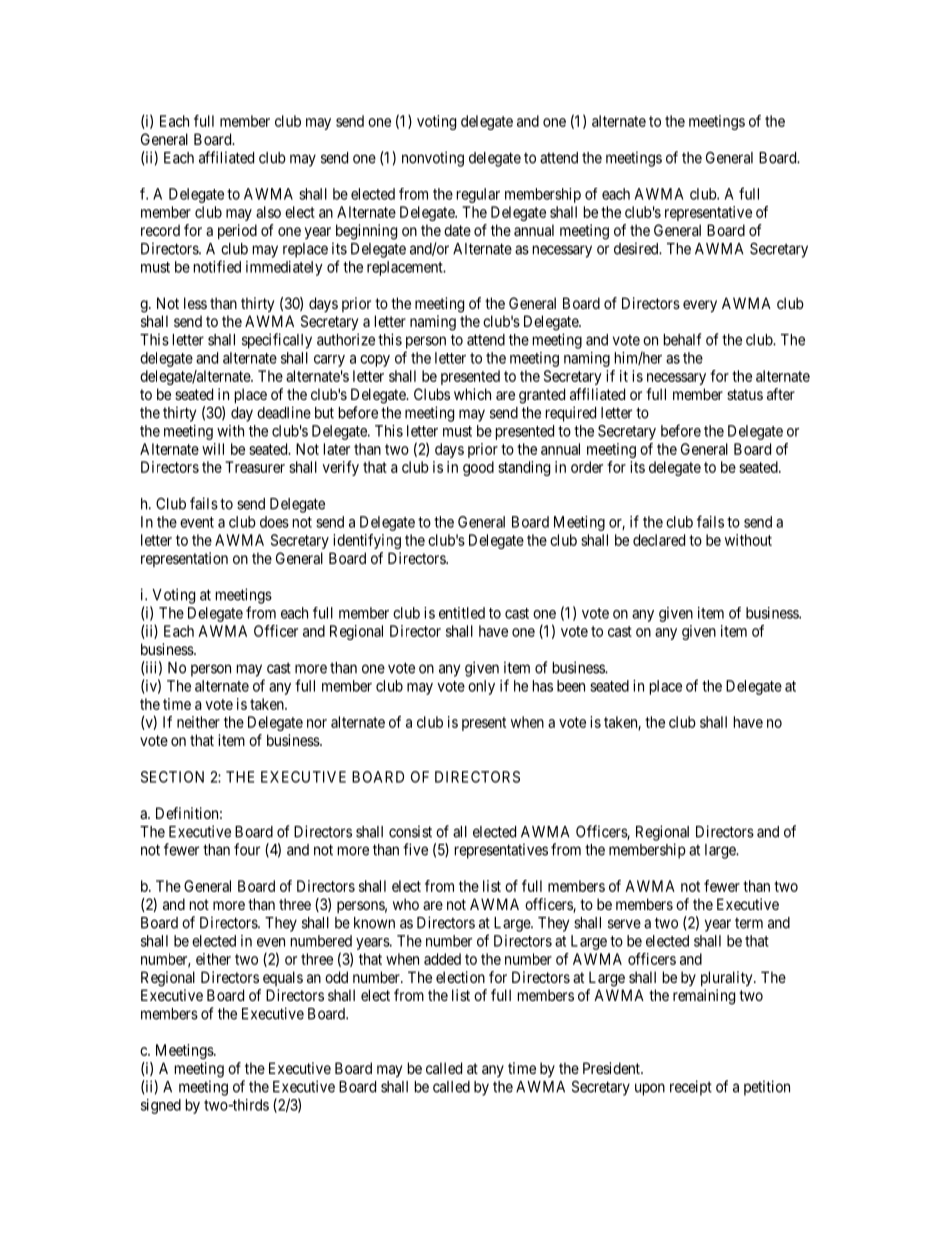  Describe the element at coordinates (571, 686) in the document. I see `been` at that location.
